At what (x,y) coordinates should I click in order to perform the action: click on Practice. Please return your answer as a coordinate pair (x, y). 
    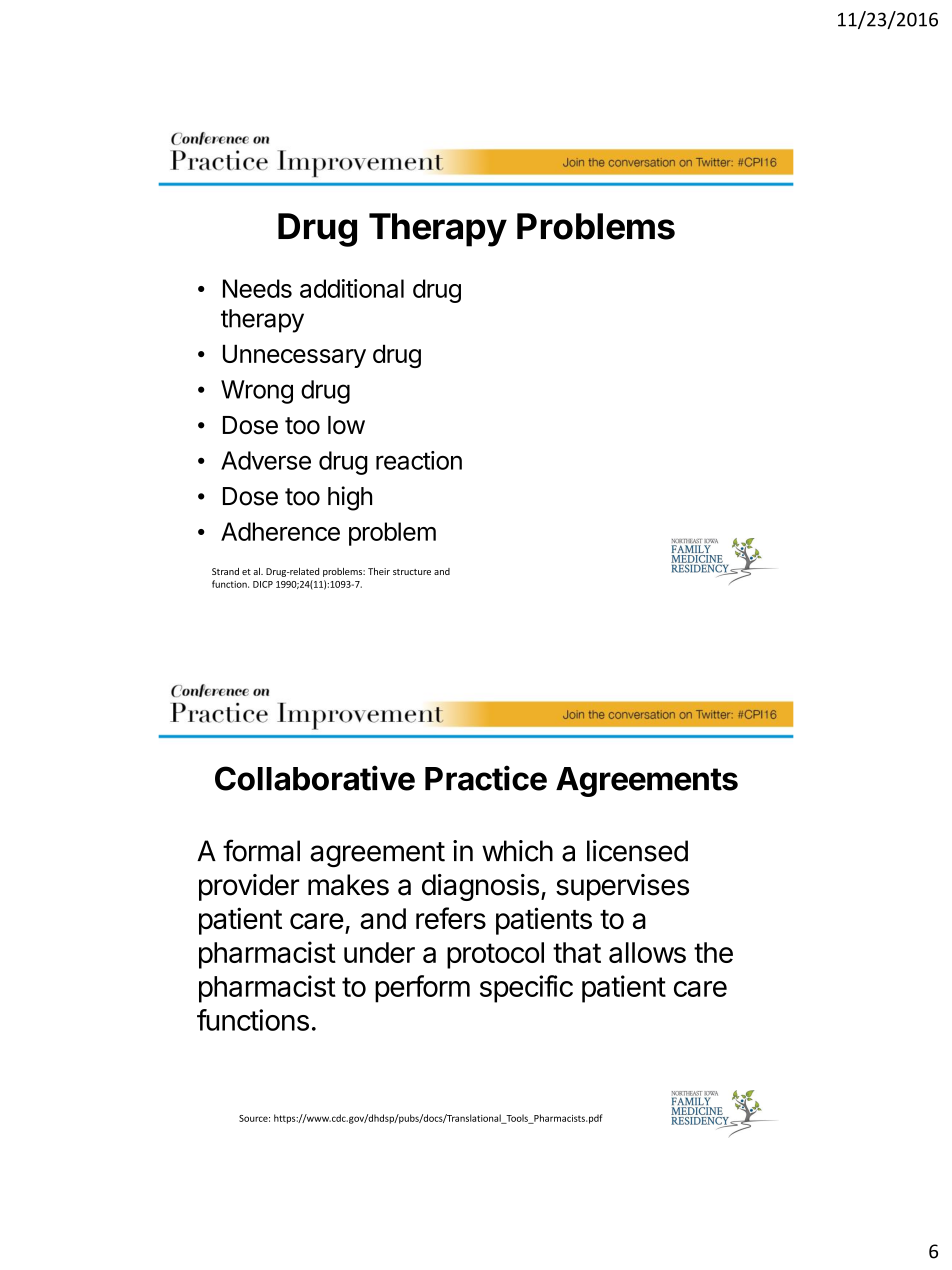
    Looking at the image, I should click on (486, 778).
